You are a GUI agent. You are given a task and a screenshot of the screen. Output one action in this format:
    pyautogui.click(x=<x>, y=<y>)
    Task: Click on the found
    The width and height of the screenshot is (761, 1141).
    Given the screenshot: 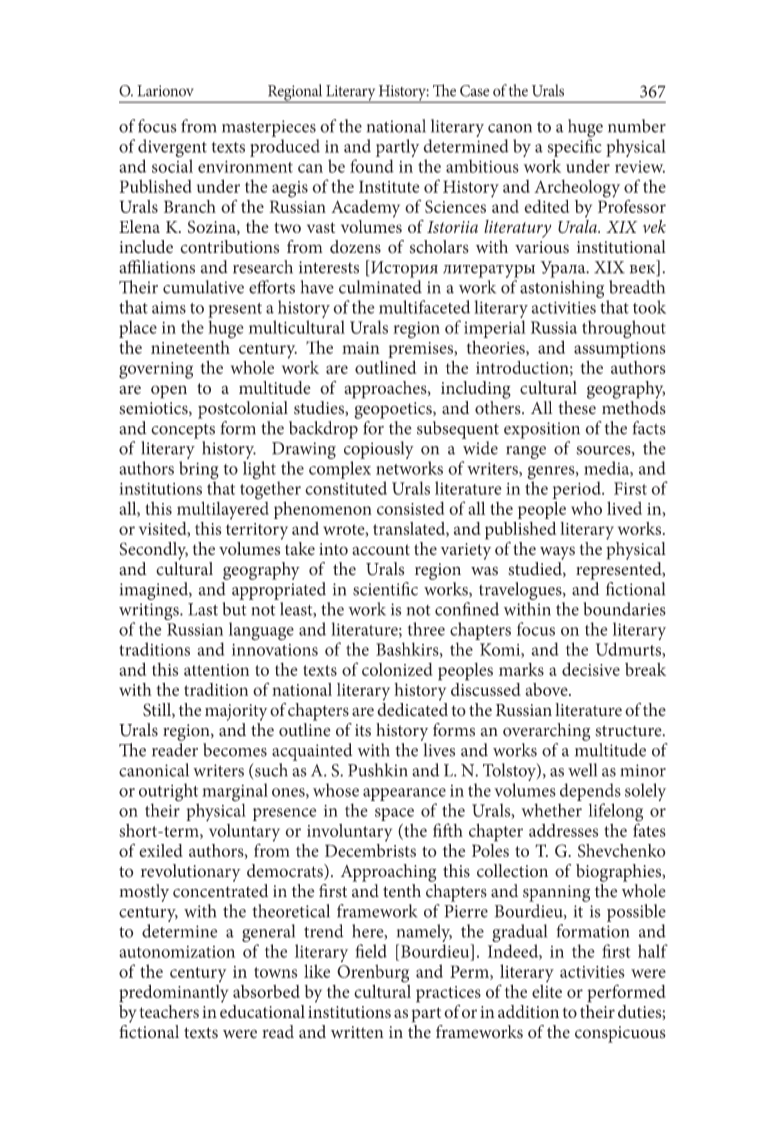 What is the action you would take?
    pyautogui.click(x=372, y=166)
